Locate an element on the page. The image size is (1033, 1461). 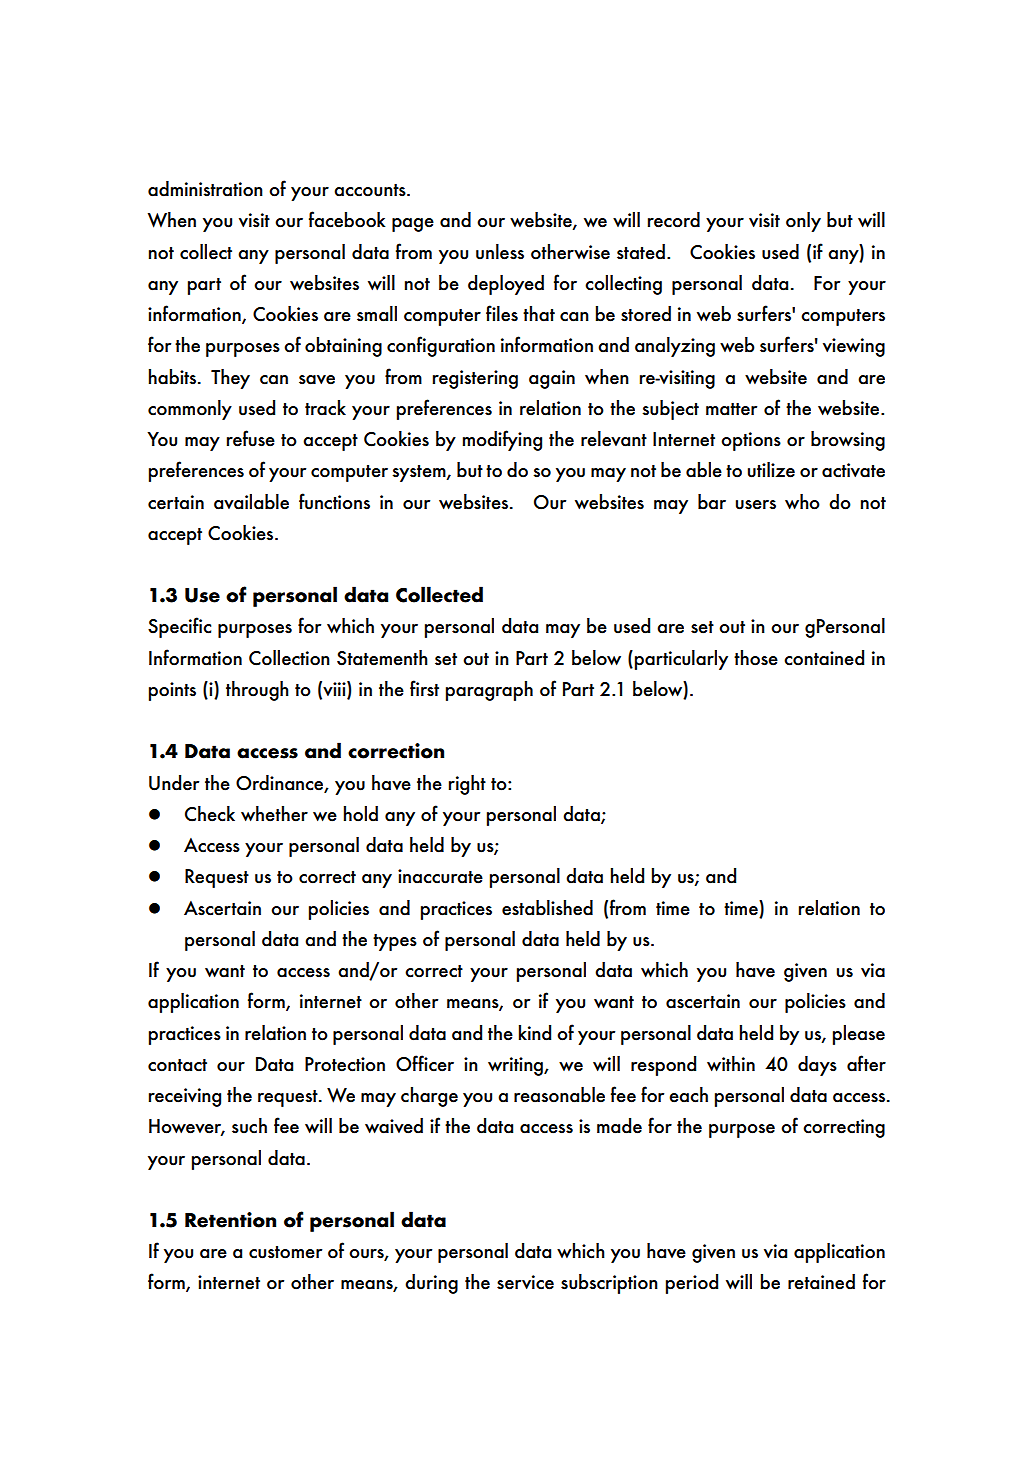
retained is located at coordinates (821, 1282).
